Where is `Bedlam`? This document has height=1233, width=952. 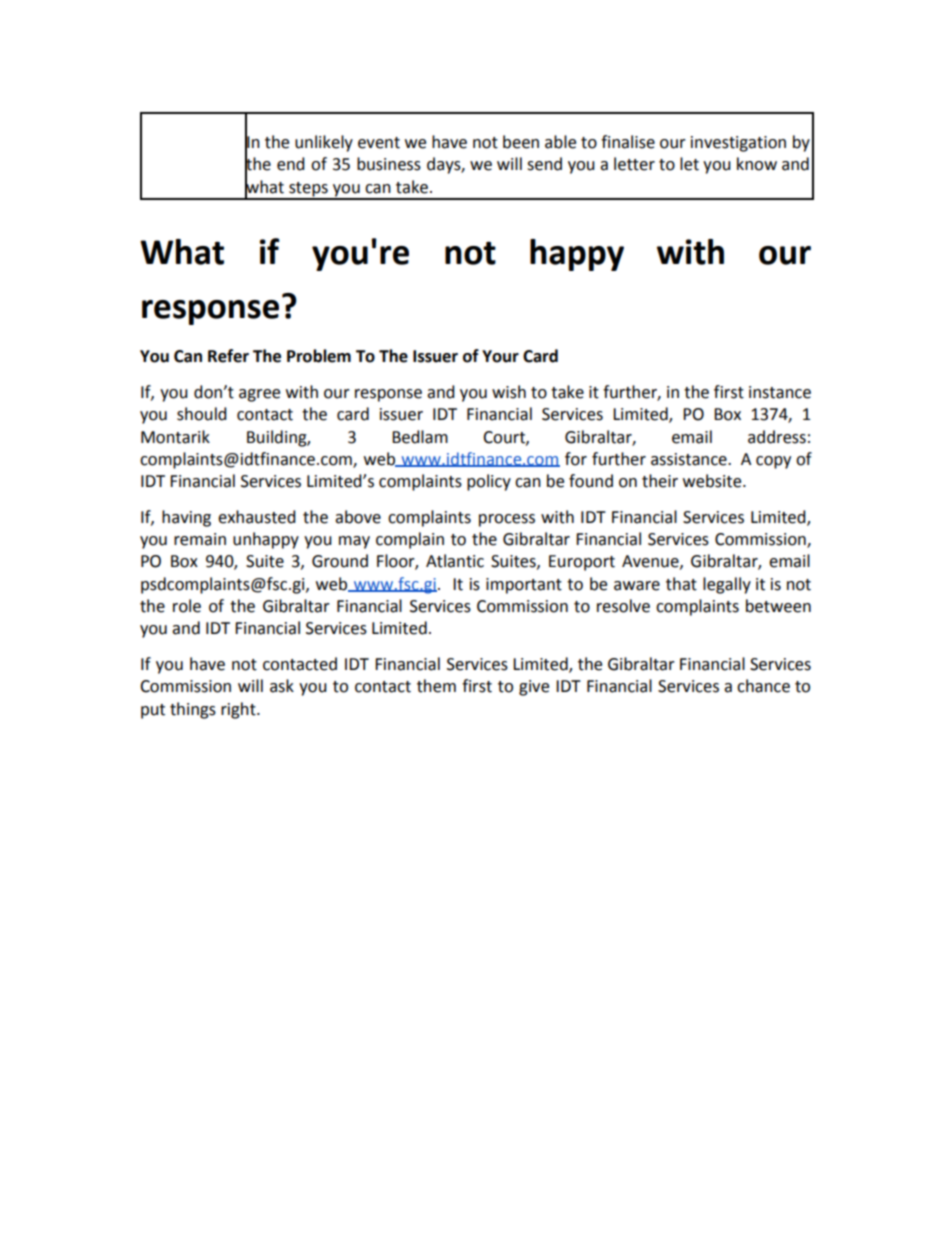
Bedlam is located at coordinates (420, 437).
